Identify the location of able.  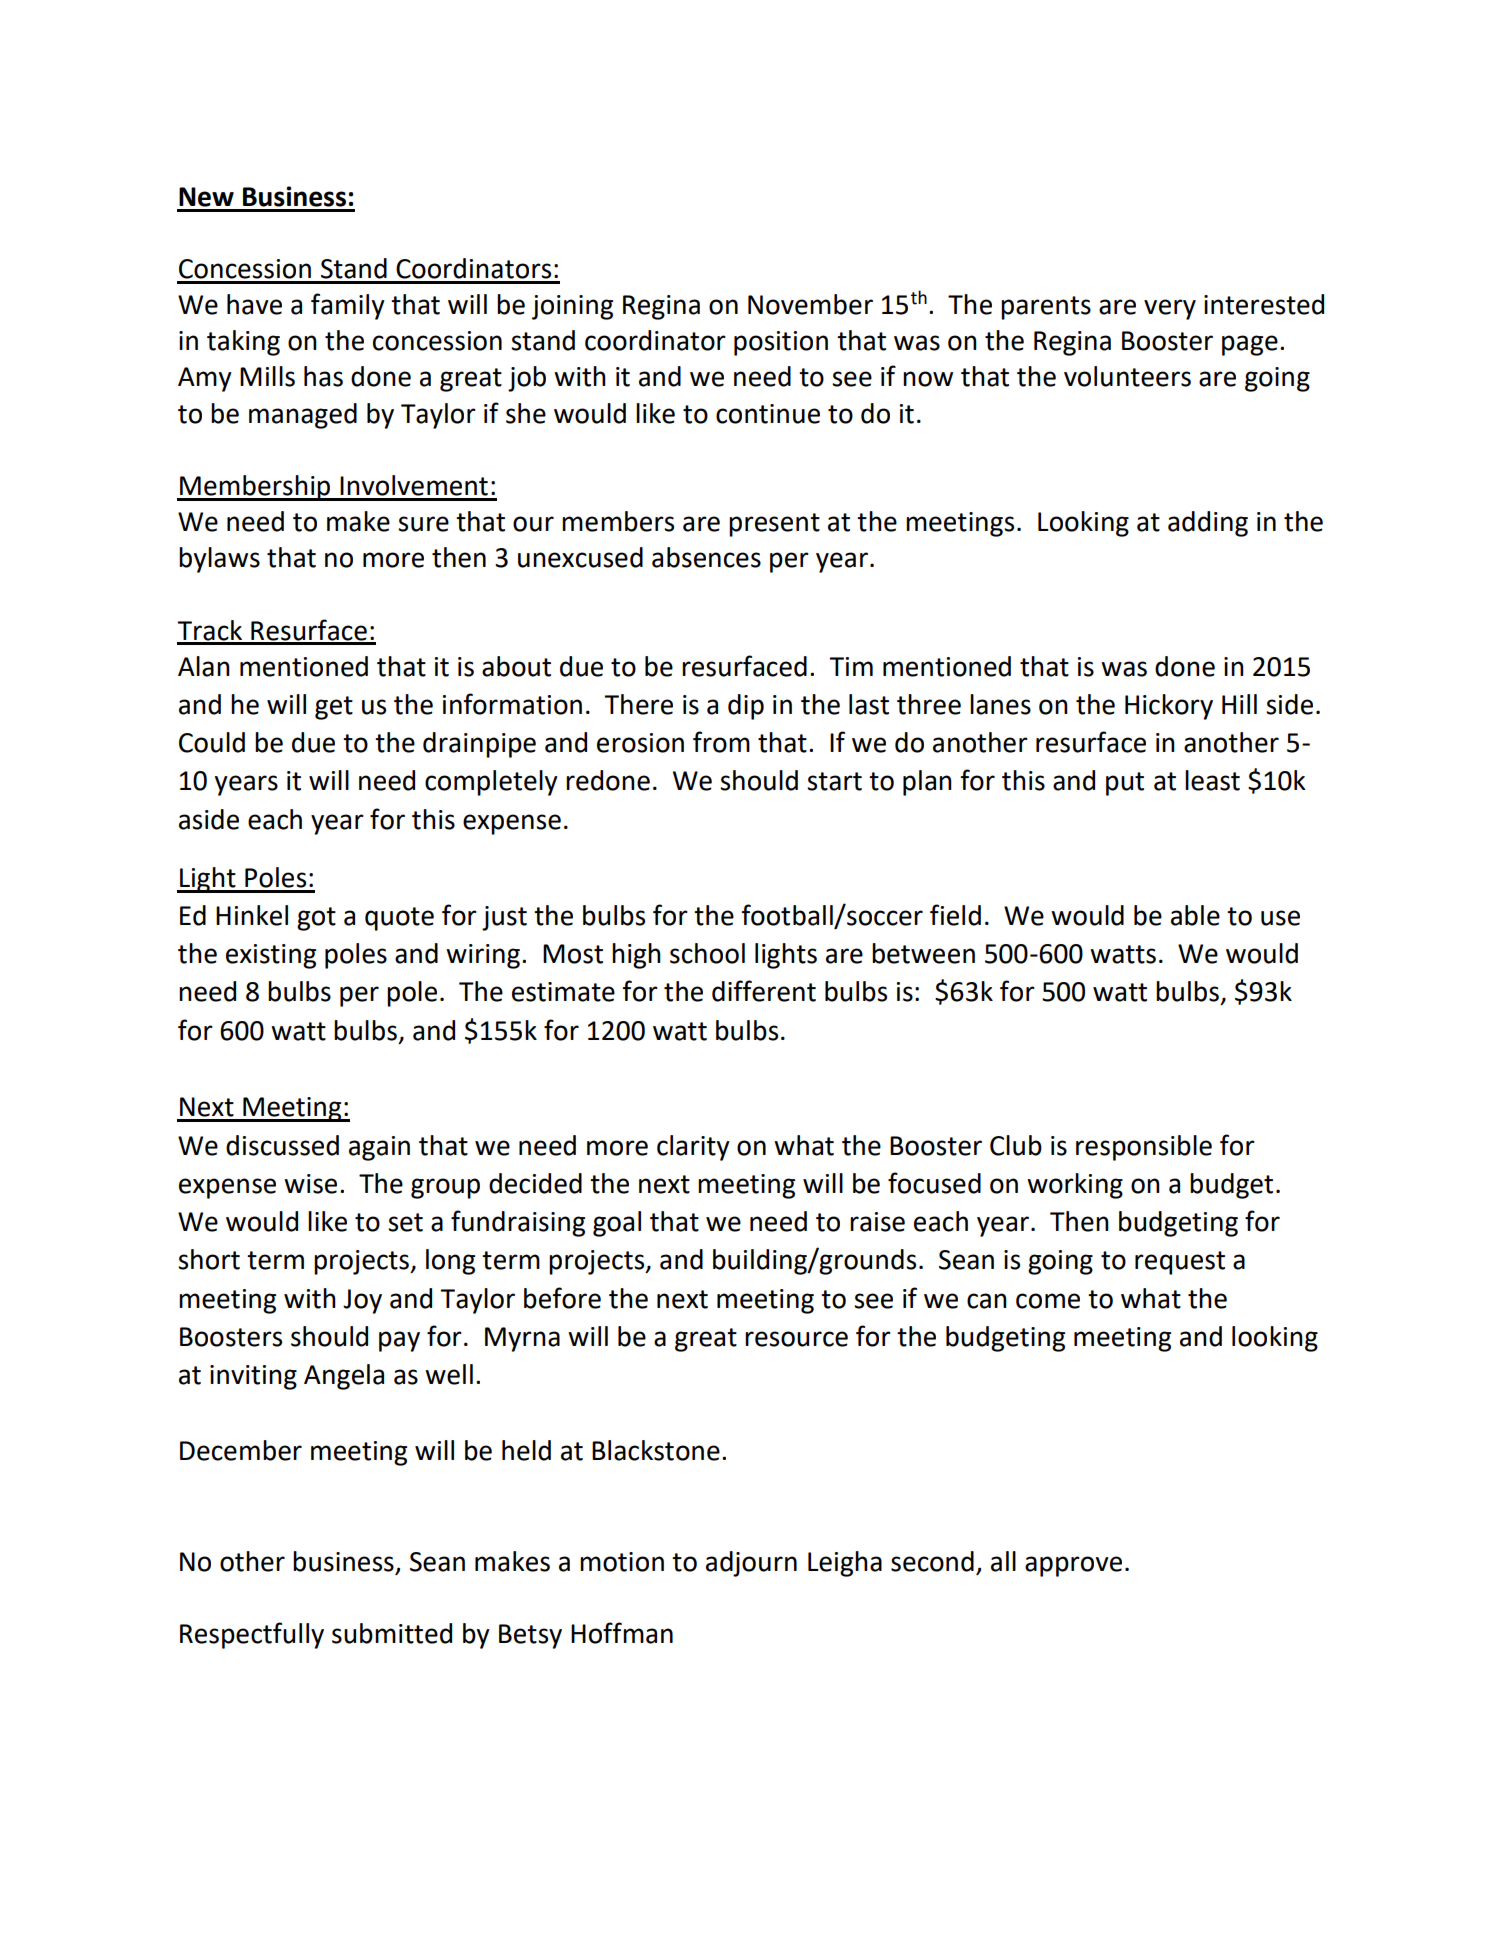
(1195, 915).
